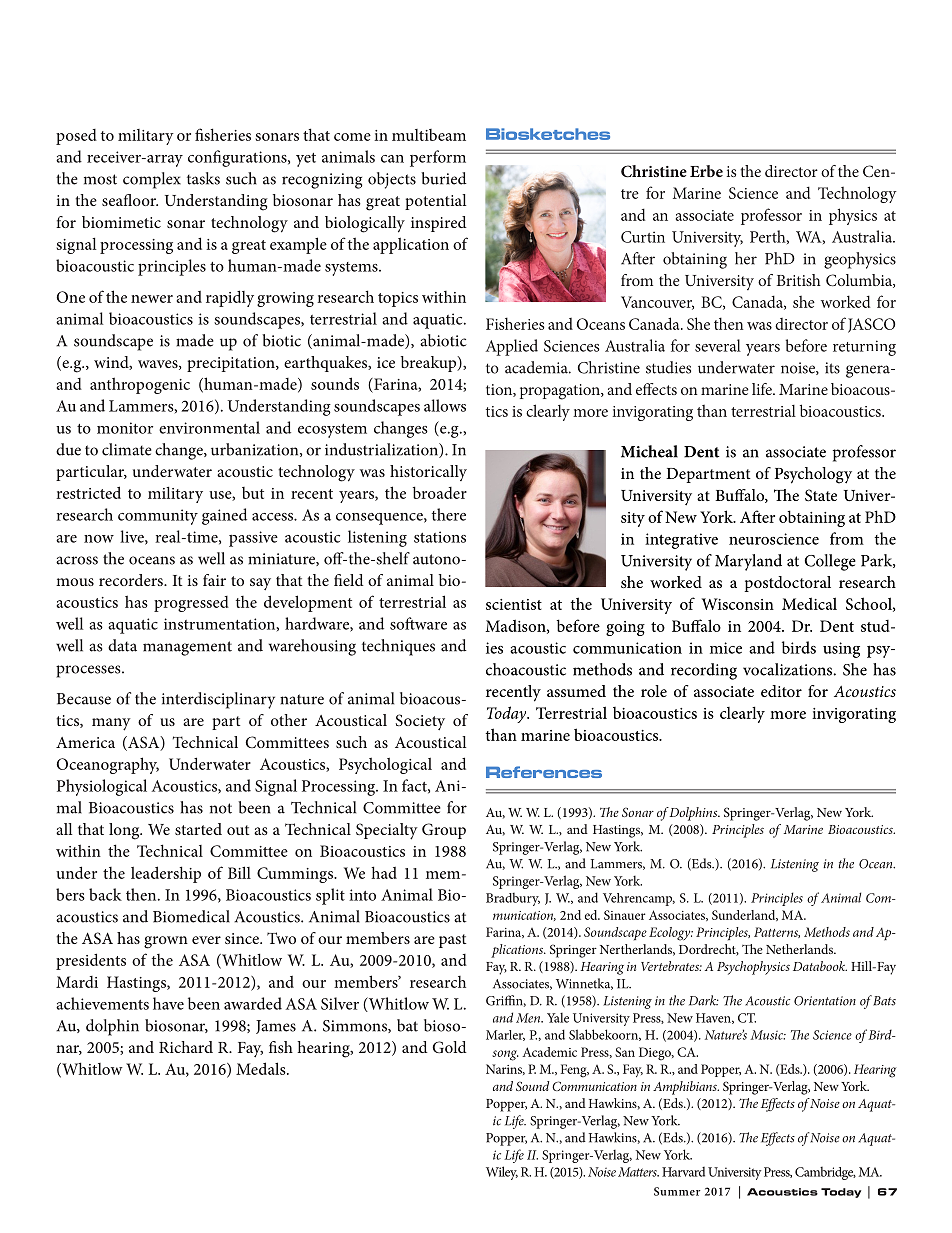  Describe the element at coordinates (502, 1173) in the screenshot. I see `Wiley` at that location.
